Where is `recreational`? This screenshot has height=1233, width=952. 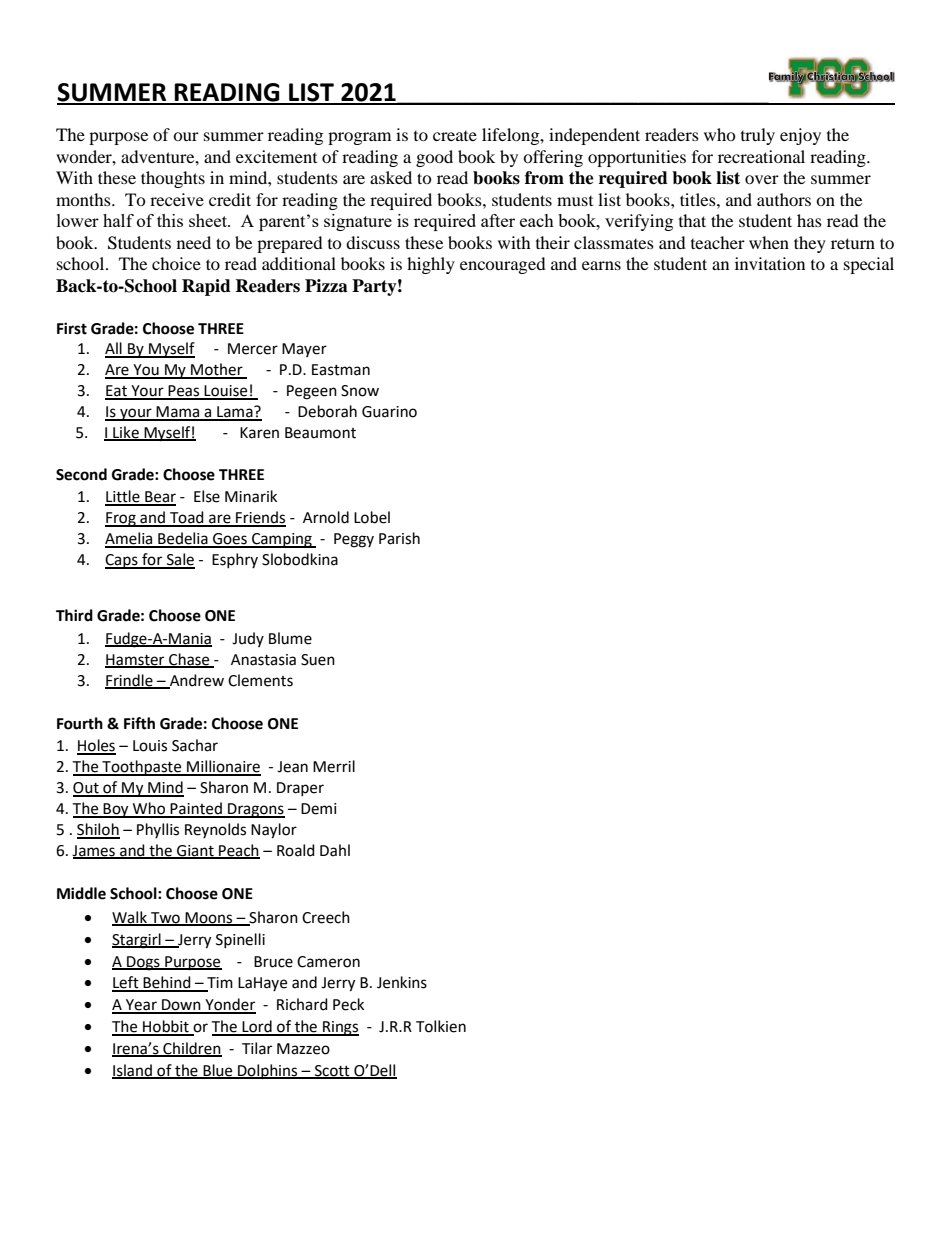
recreational is located at coordinates (761, 156).
